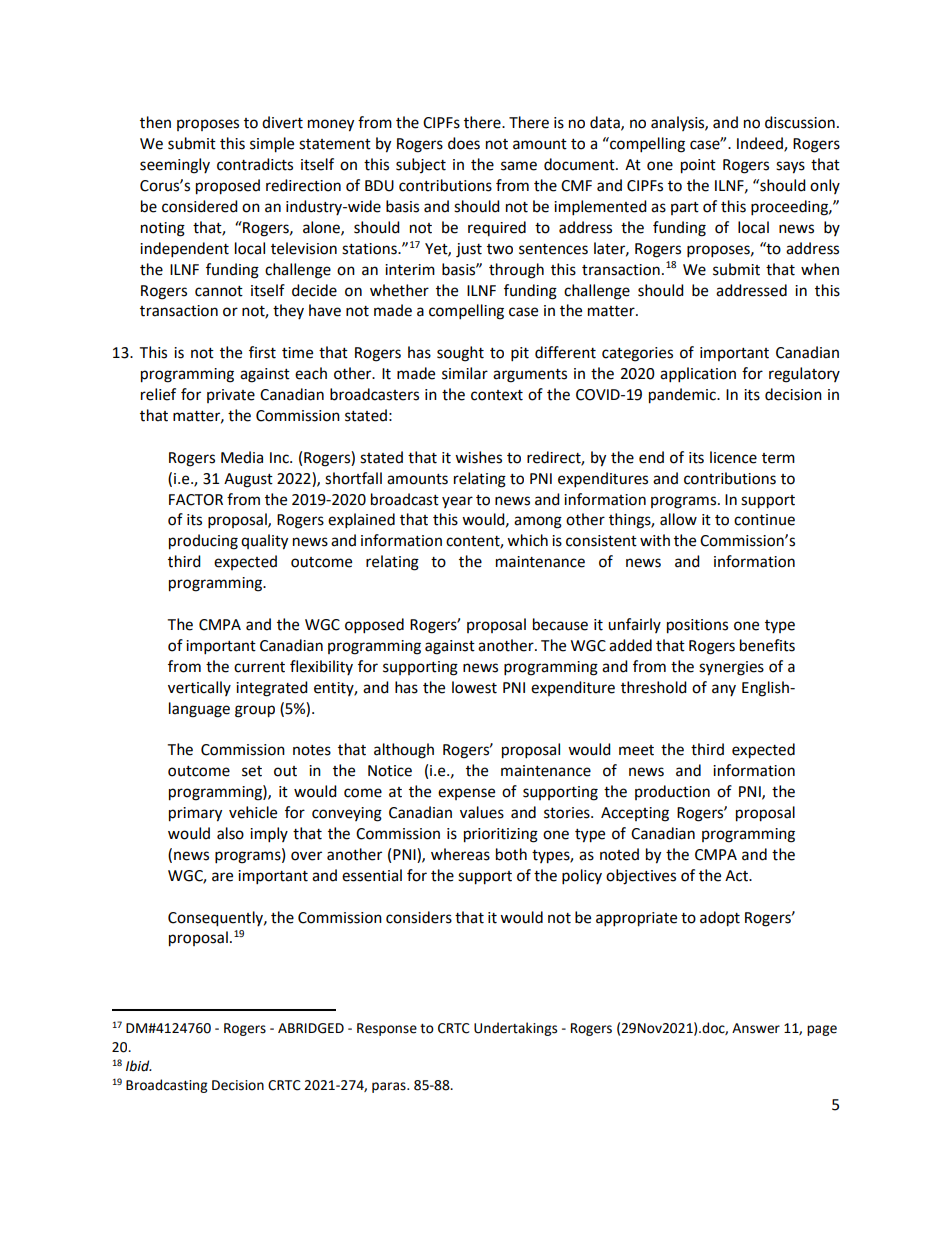 This document has height=1233, width=952. I want to click on does, so click(464, 143).
